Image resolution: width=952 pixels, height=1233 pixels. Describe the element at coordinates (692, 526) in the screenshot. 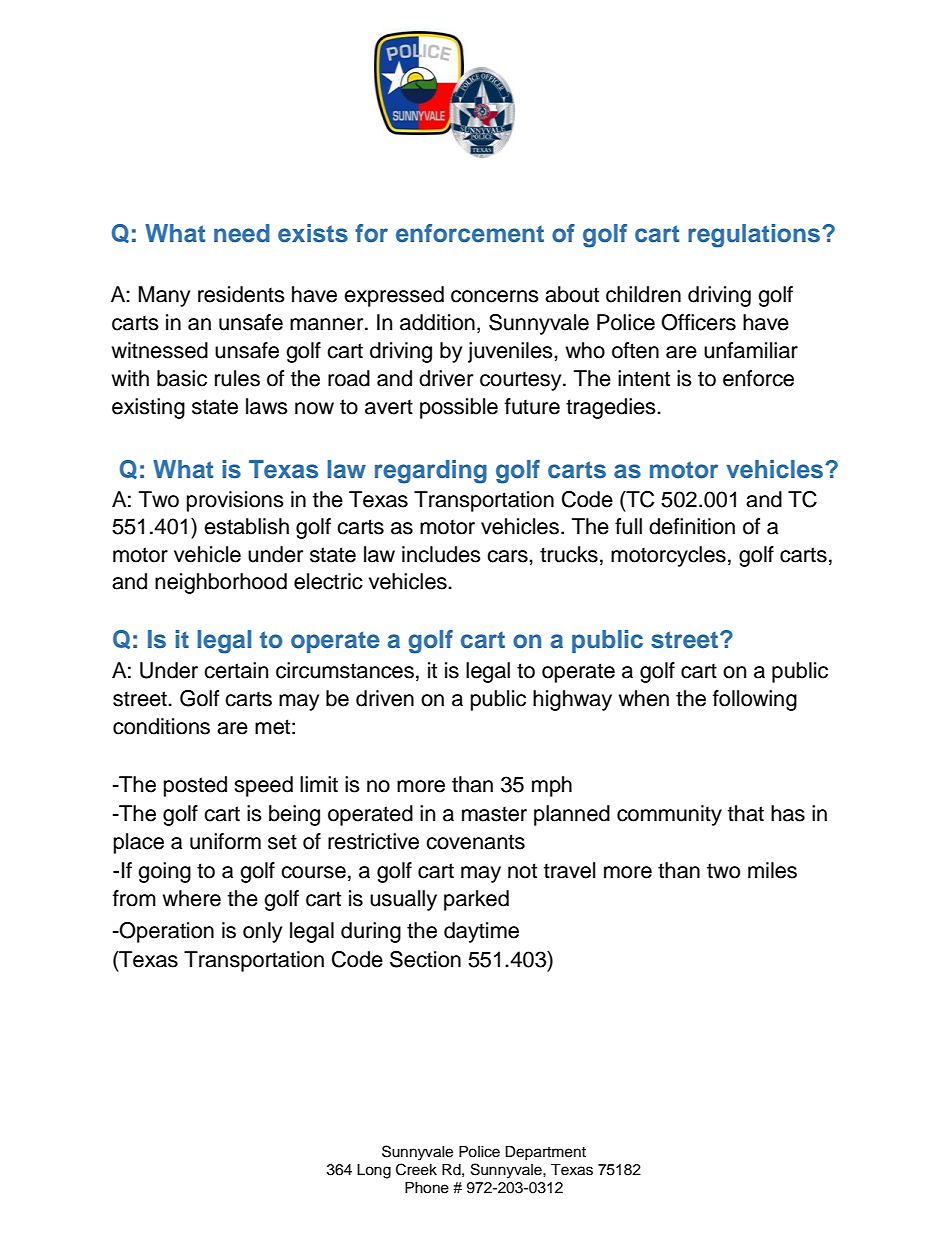

I see `definition` at that location.
